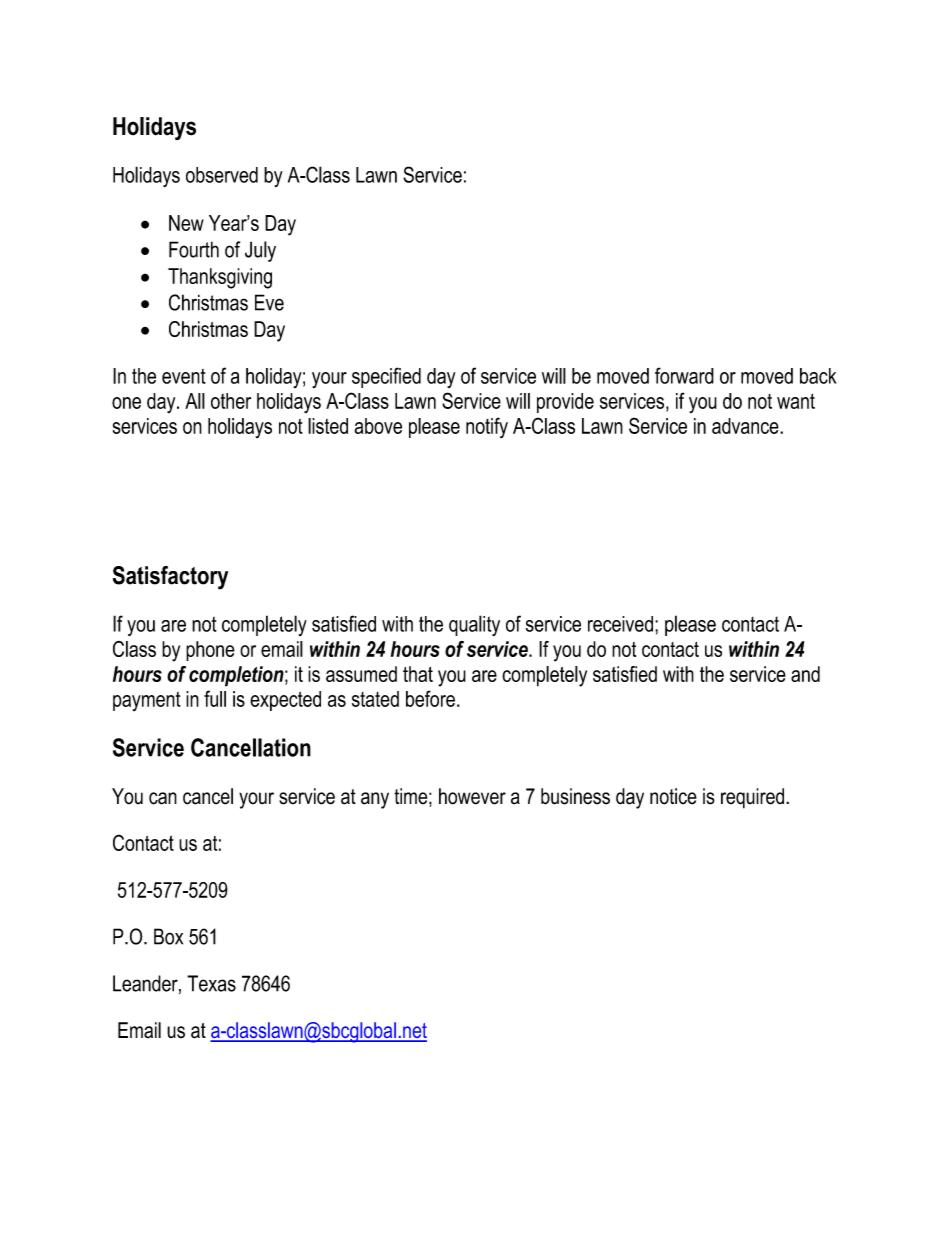  What do you see at coordinates (222, 175) in the screenshot?
I see `observed` at bounding box center [222, 175].
